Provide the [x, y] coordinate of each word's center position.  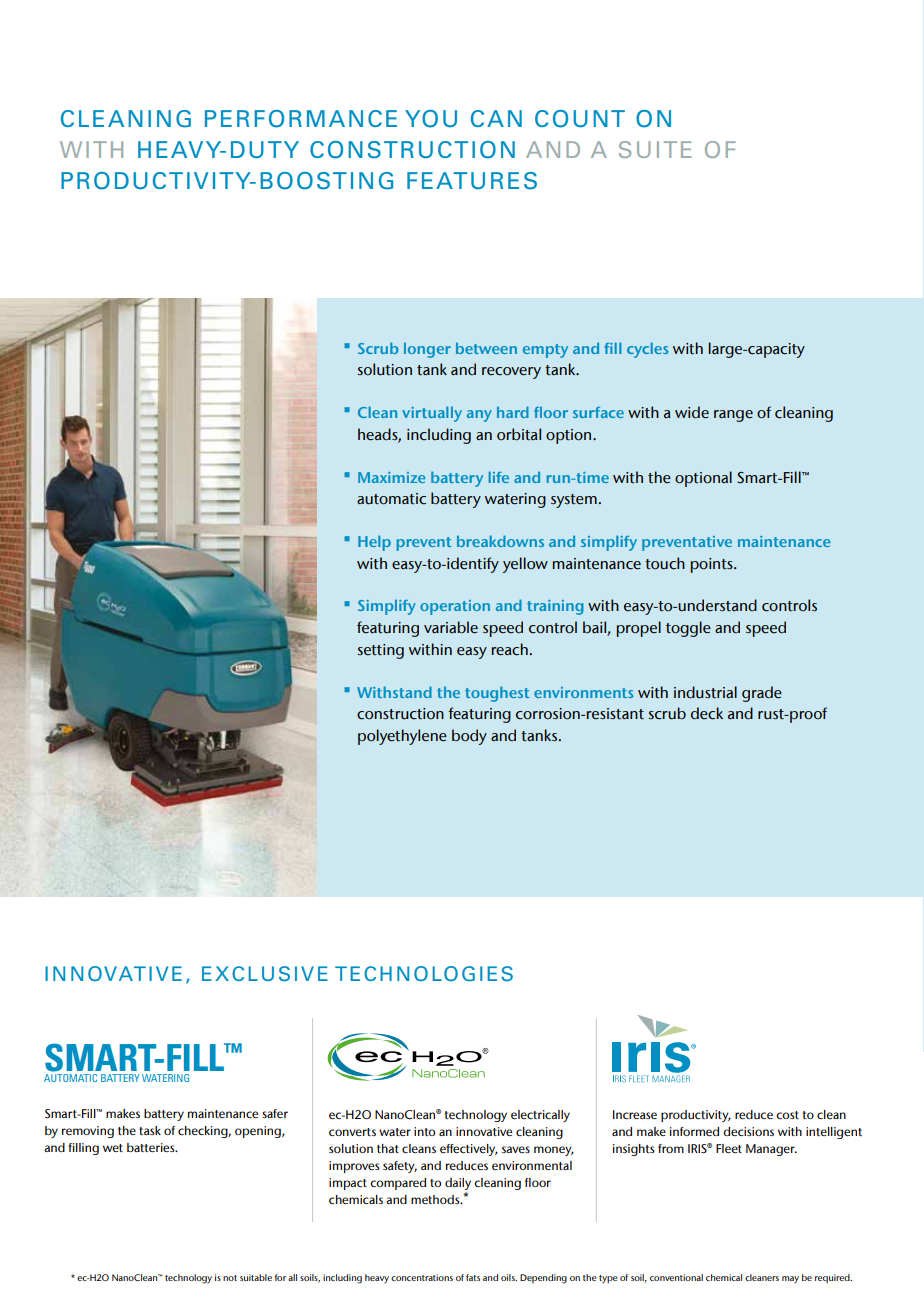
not [230, 1278]
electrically [540, 1116]
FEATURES [472, 181]
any [479, 416]
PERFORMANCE [301, 119]
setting [380, 651]
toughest [497, 694]
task [150, 1130]
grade [762, 694]
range [733, 416]
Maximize [391, 477]
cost [787, 1115]
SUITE [655, 149]
